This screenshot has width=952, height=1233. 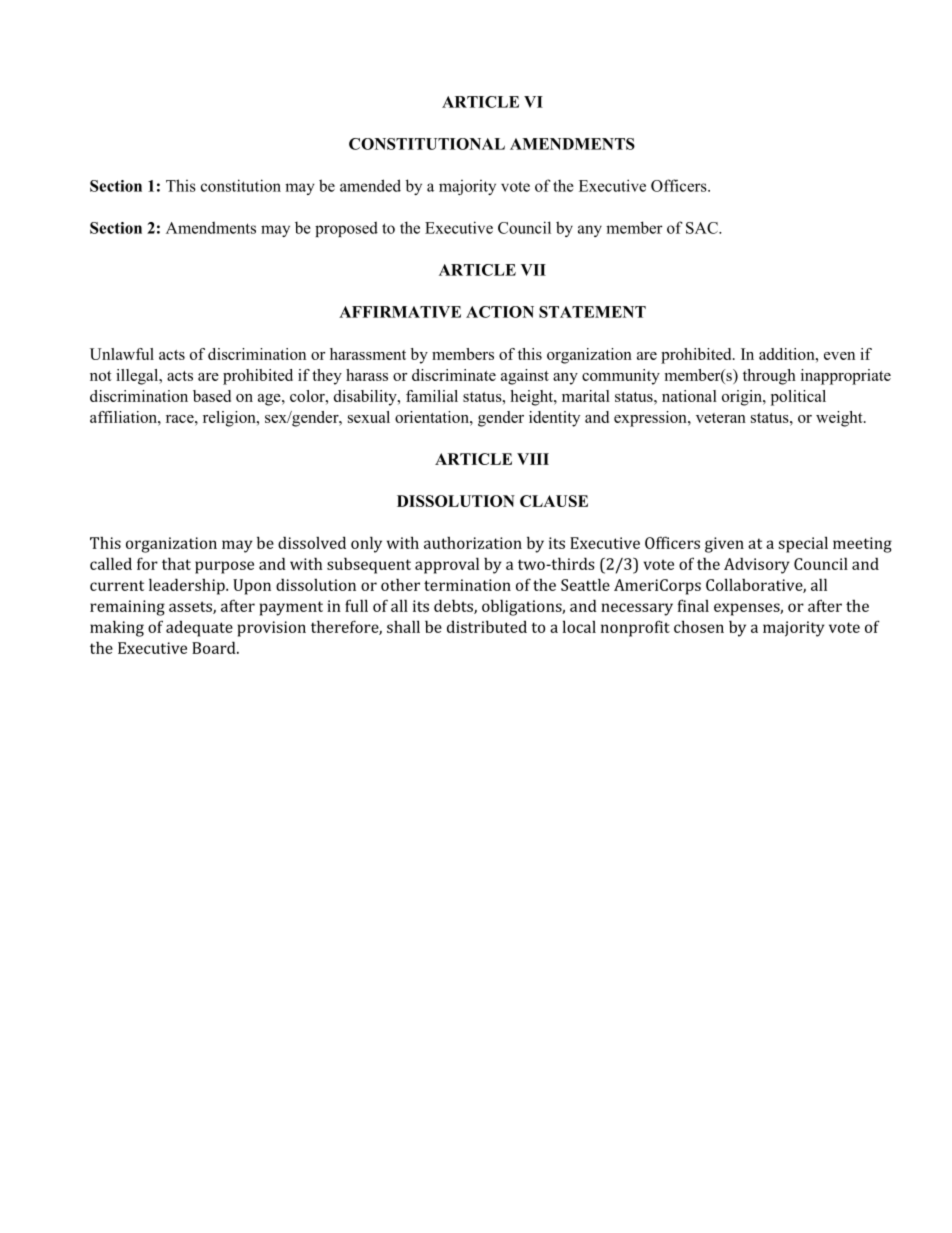 What do you see at coordinates (122, 354) in the screenshot?
I see `Unlawful` at bounding box center [122, 354].
